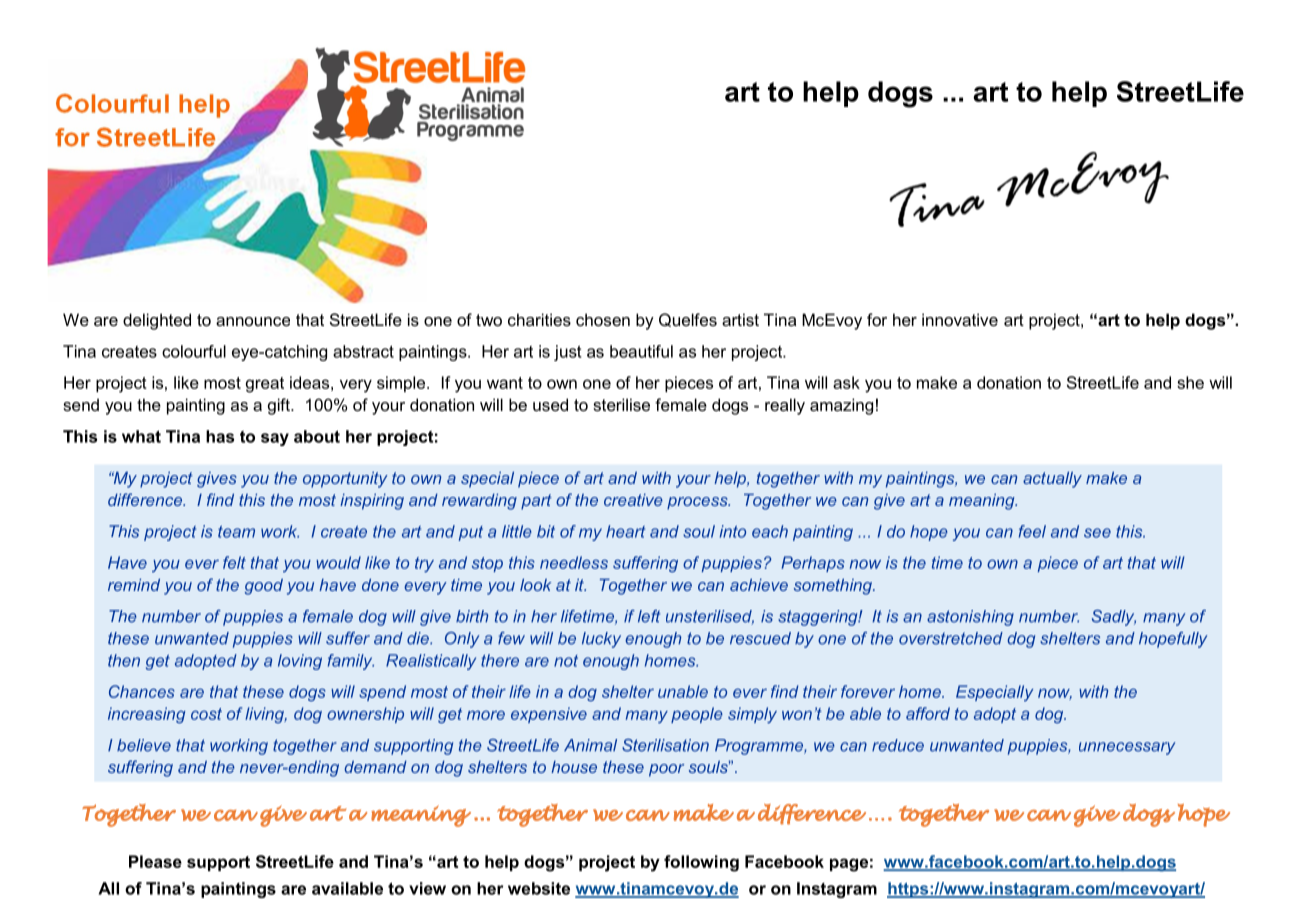 The width and height of the screenshot is (1308, 924). I want to click on website, so click(539, 888).
